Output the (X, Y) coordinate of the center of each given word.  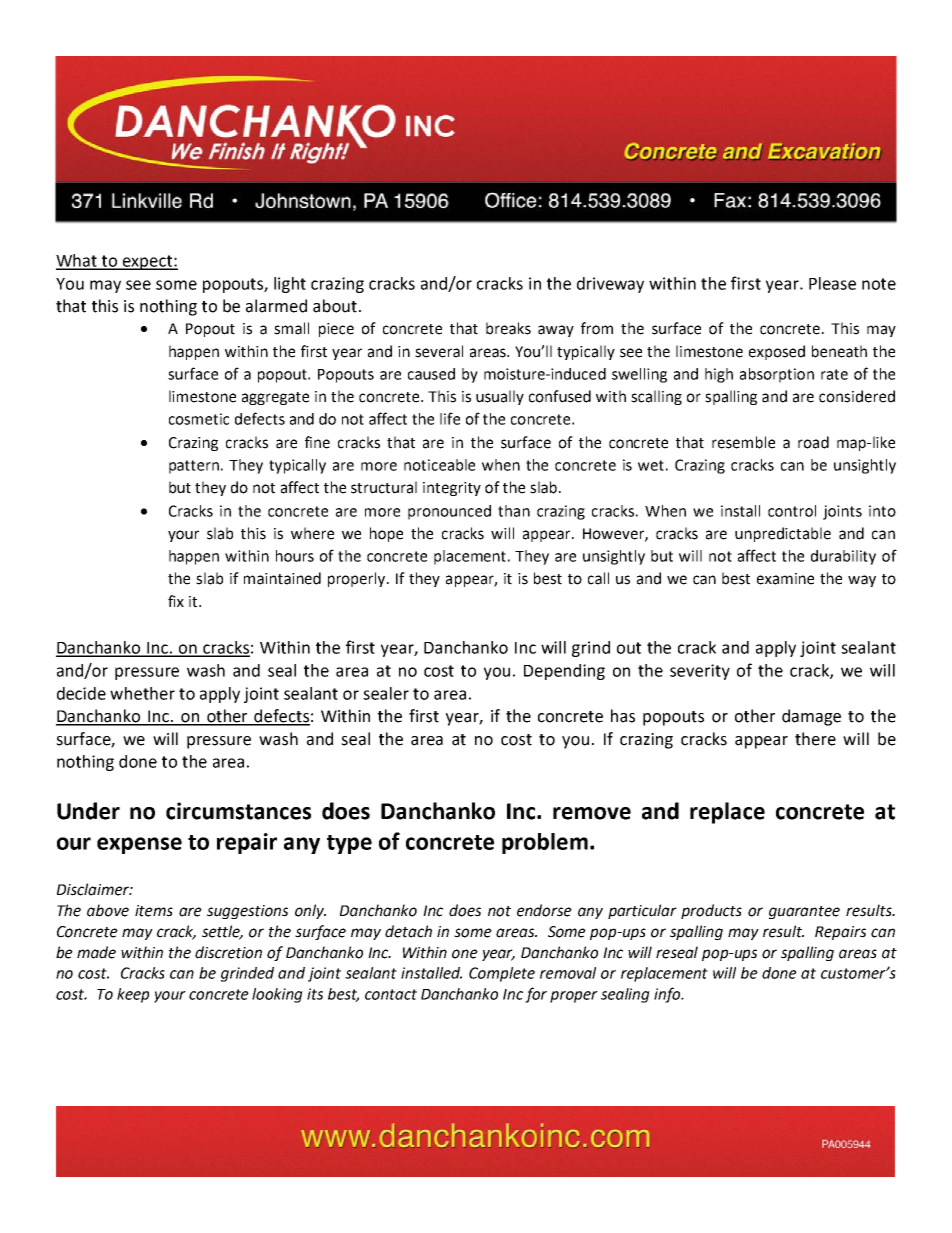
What (78, 261)
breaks (508, 328)
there (815, 739)
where (312, 533)
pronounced (449, 512)
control (792, 511)
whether (142, 693)
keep (133, 995)
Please (832, 283)
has (623, 716)
